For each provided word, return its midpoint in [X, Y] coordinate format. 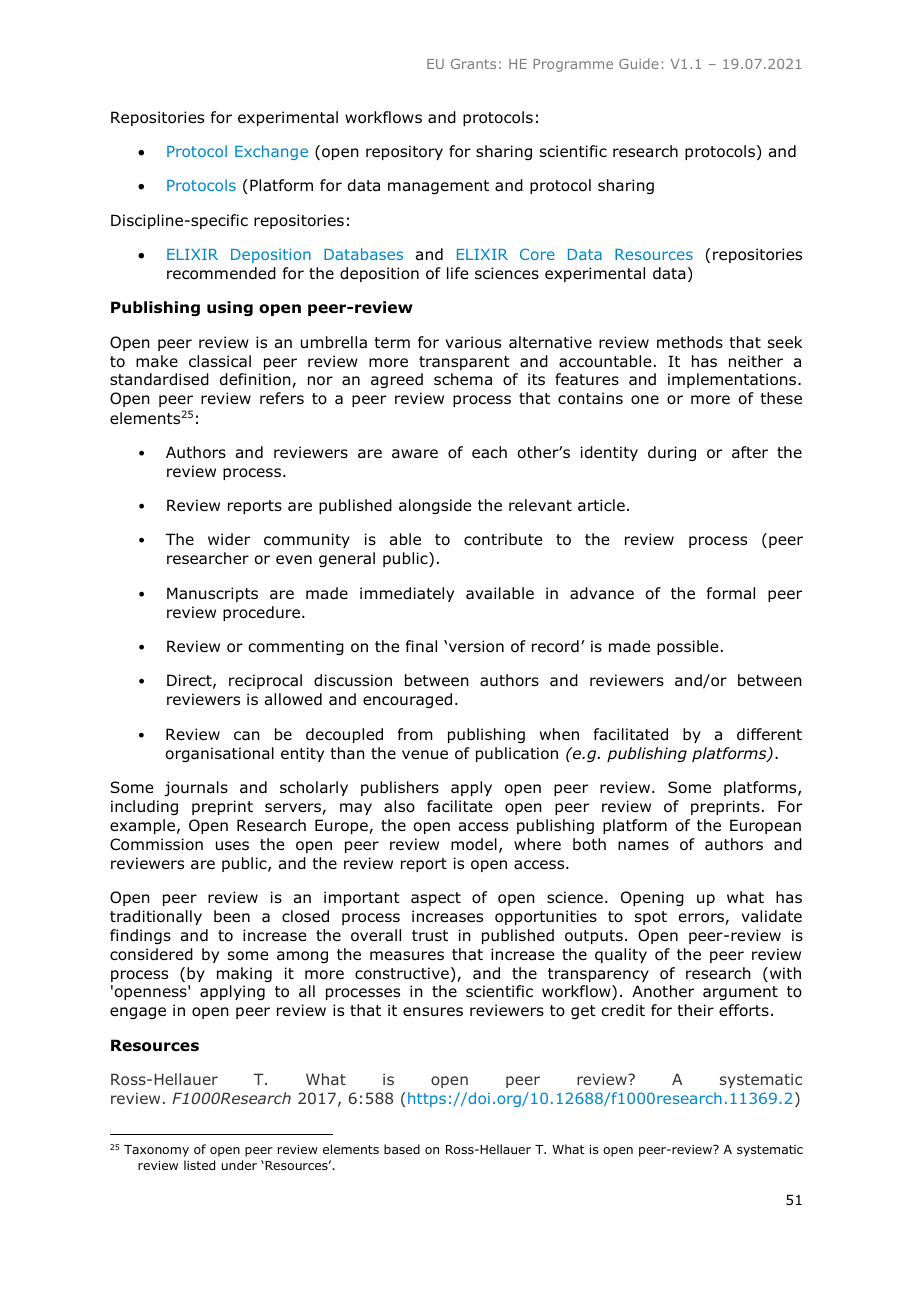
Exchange [271, 152]
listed [199, 1165]
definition [256, 380]
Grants [473, 64]
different [769, 734]
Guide [638, 63]
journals [196, 788]
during [672, 453]
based [402, 1149]
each [489, 452]
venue [425, 754]
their [695, 1010]
